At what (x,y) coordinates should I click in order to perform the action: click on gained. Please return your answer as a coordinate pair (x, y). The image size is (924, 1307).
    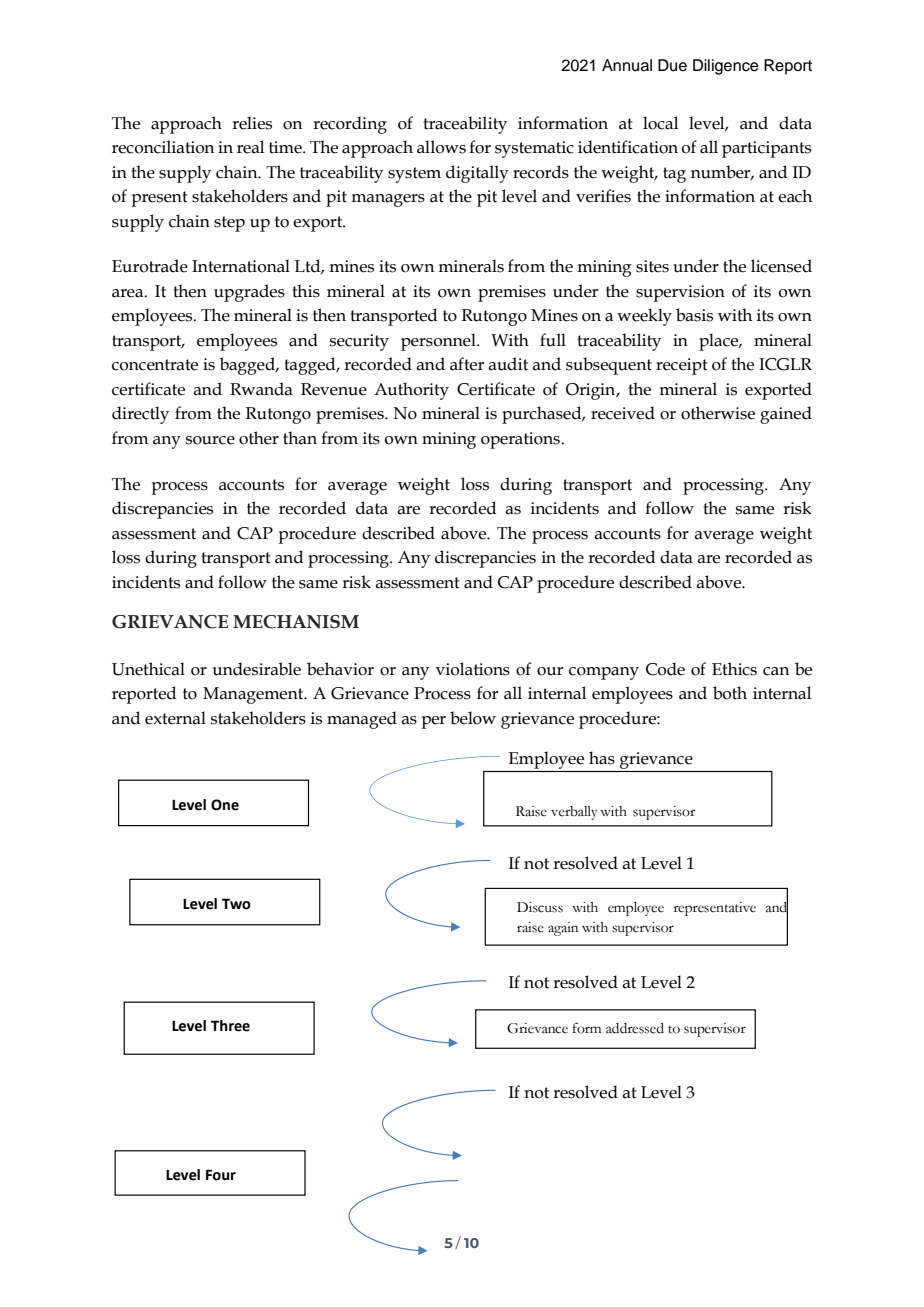
    Looking at the image, I should click on (786, 415).
